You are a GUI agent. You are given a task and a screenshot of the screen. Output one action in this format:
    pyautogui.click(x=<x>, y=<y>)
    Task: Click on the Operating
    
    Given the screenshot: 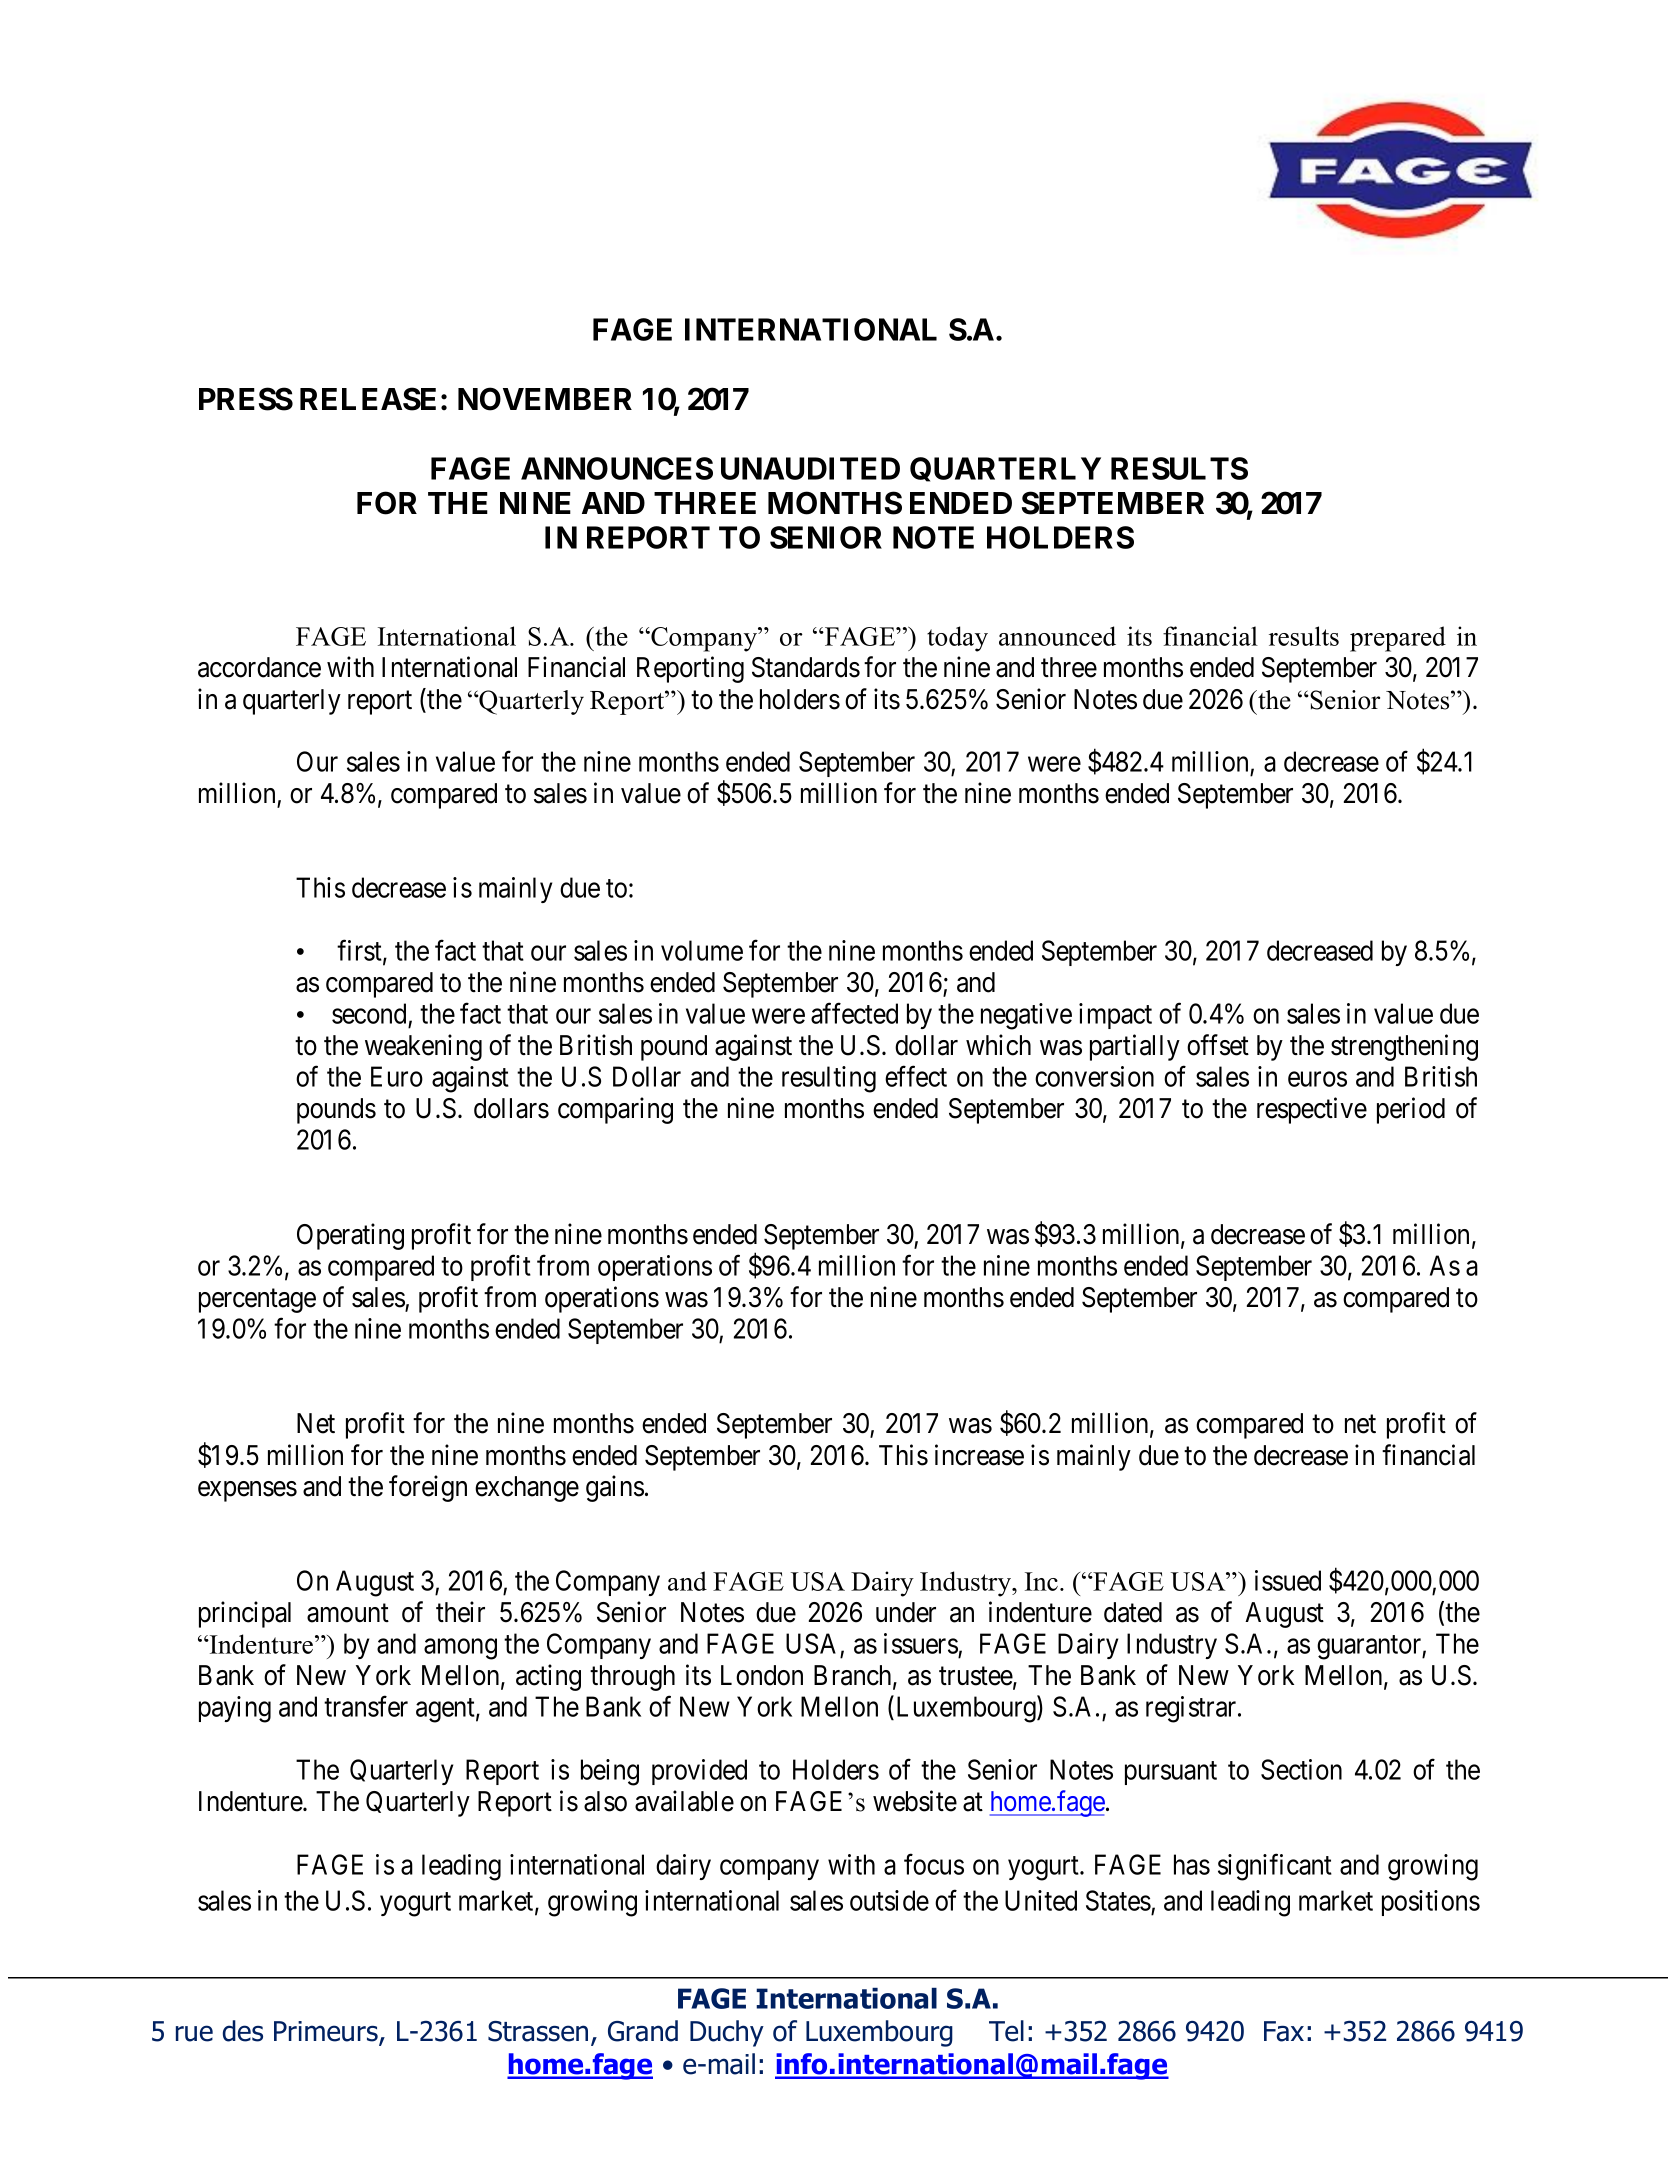 What is the action you would take?
    pyautogui.click(x=350, y=1236)
